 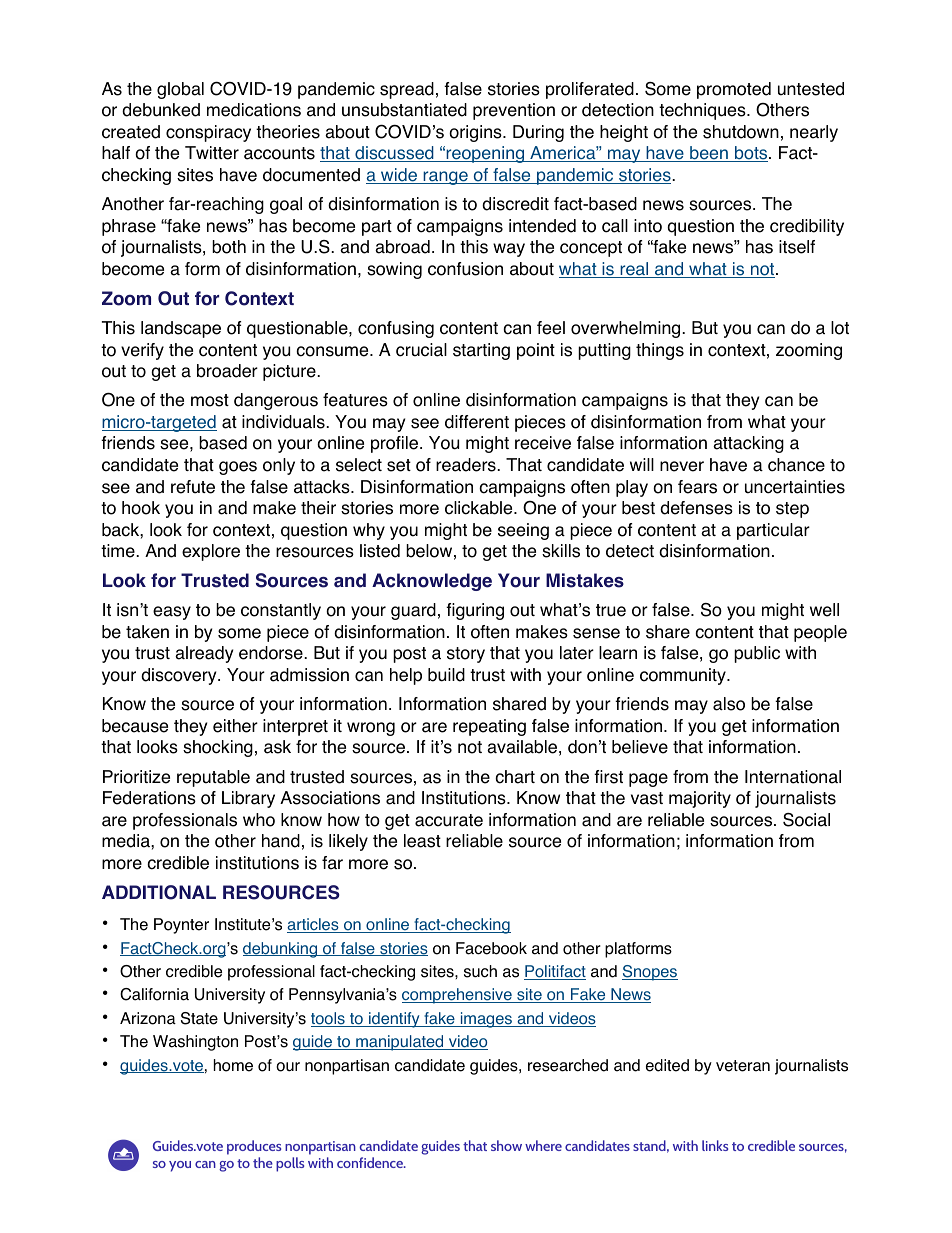 What do you see at coordinates (227, 371) in the screenshot?
I see `broader` at bounding box center [227, 371].
